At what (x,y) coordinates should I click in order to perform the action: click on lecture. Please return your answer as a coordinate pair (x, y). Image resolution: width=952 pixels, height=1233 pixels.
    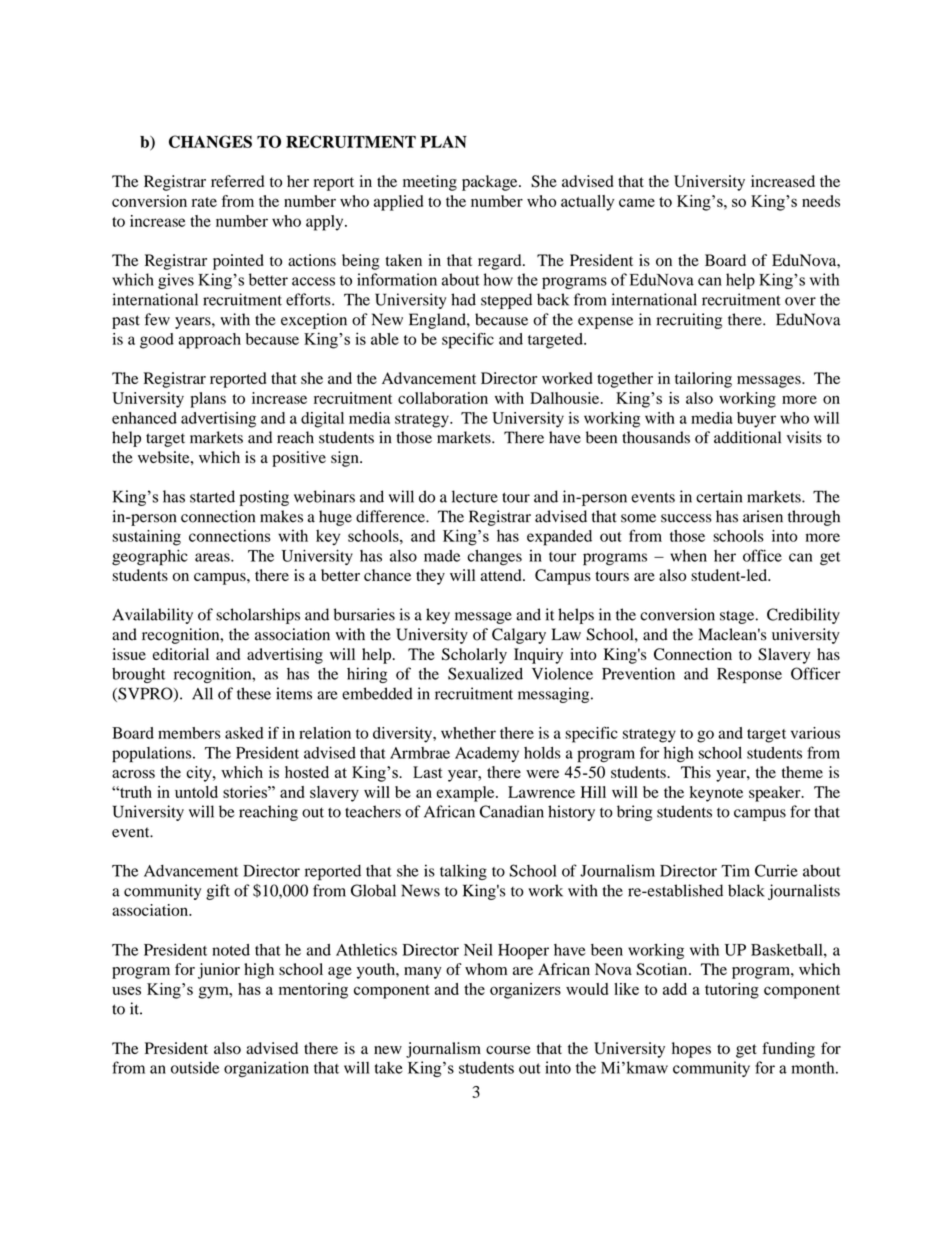
    Looking at the image, I should click on (475, 496).
